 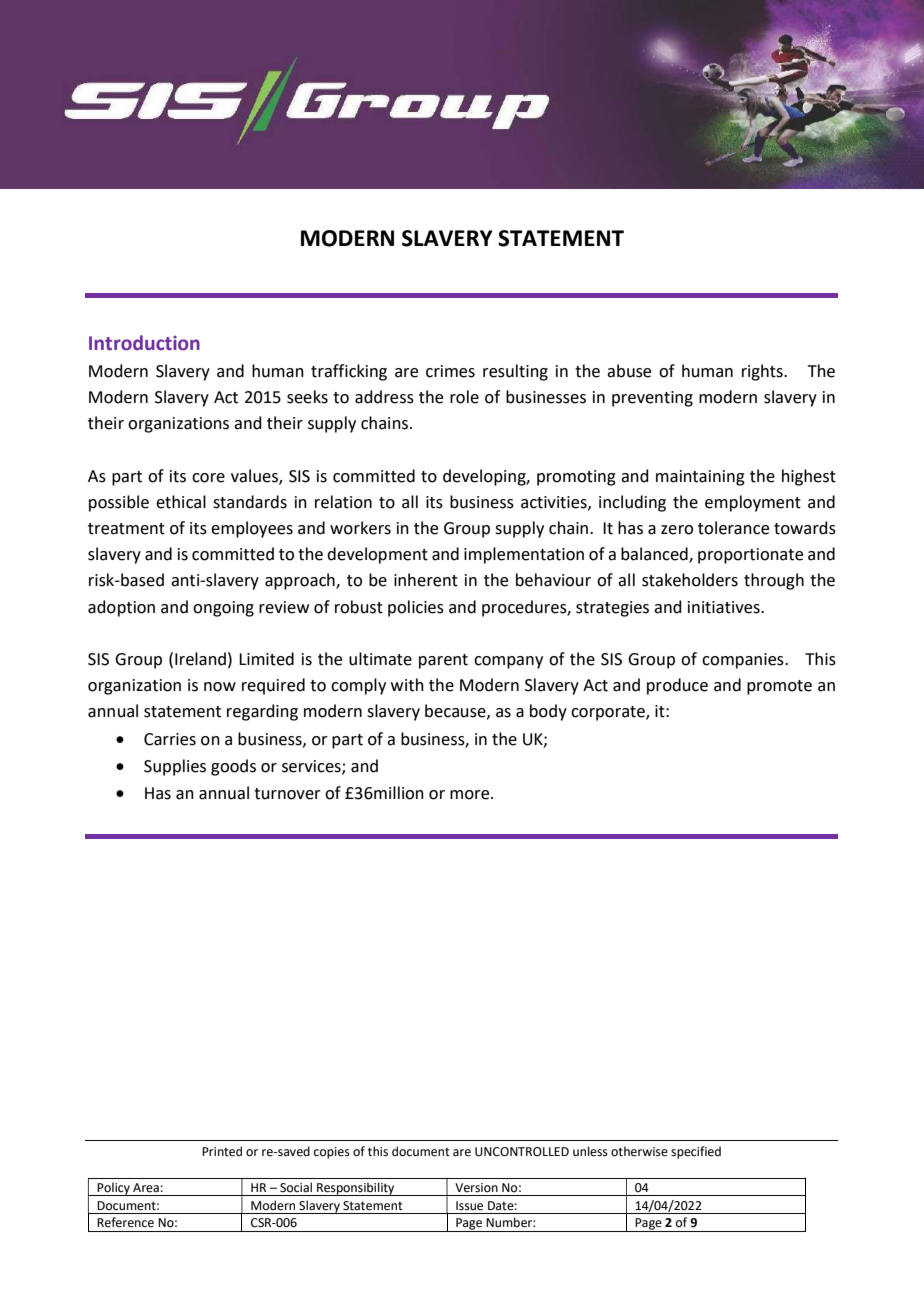 What do you see at coordinates (469, 1206) in the document?
I see `Issue` at bounding box center [469, 1206].
